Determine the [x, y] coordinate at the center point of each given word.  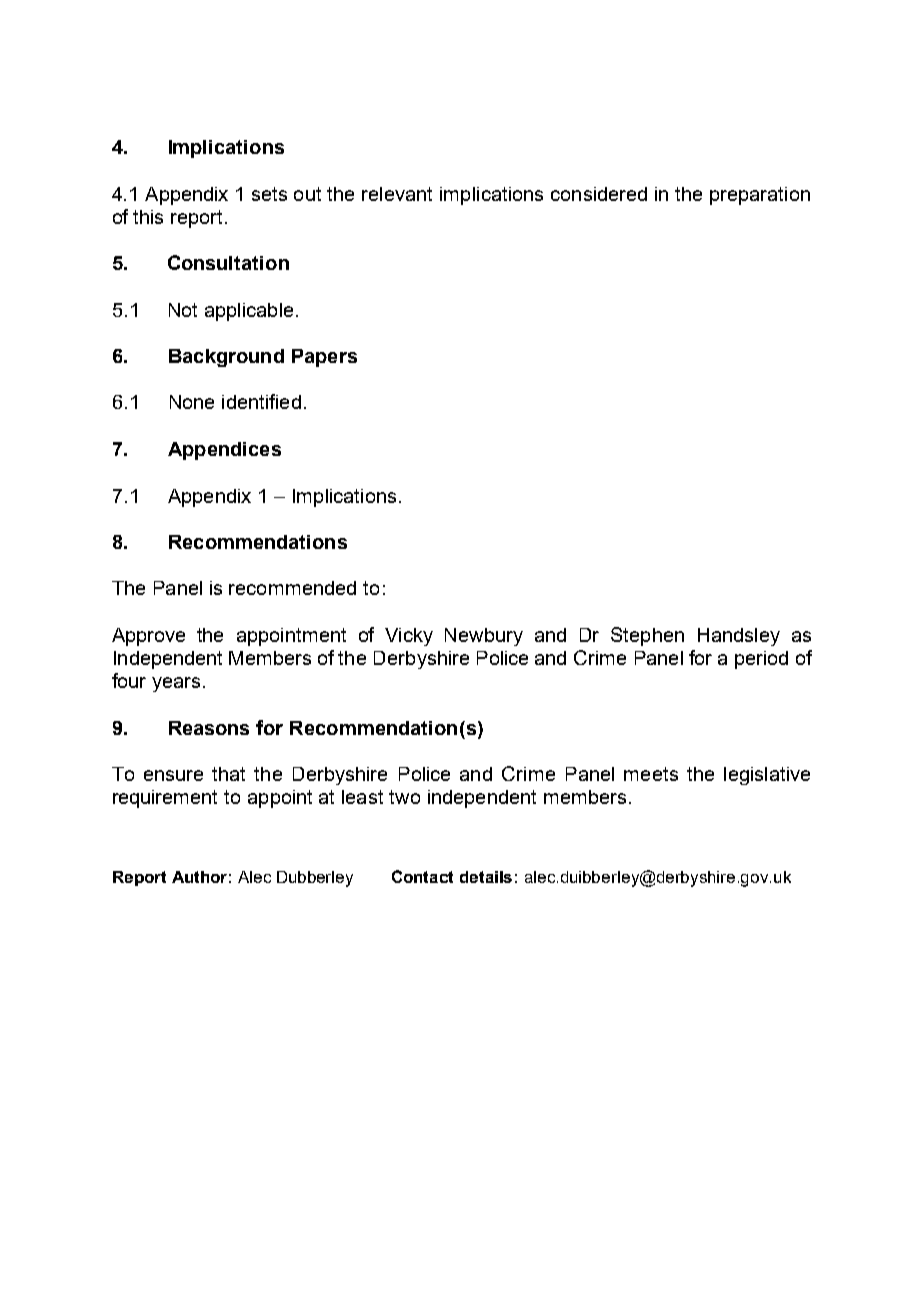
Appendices [224, 451]
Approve [148, 637]
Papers [324, 358]
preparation [760, 196]
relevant [397, 194]
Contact [422, 876]
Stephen [647, 636]
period [761, 660]
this [148, 217]
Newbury [484, 637]
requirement [165, 799]
